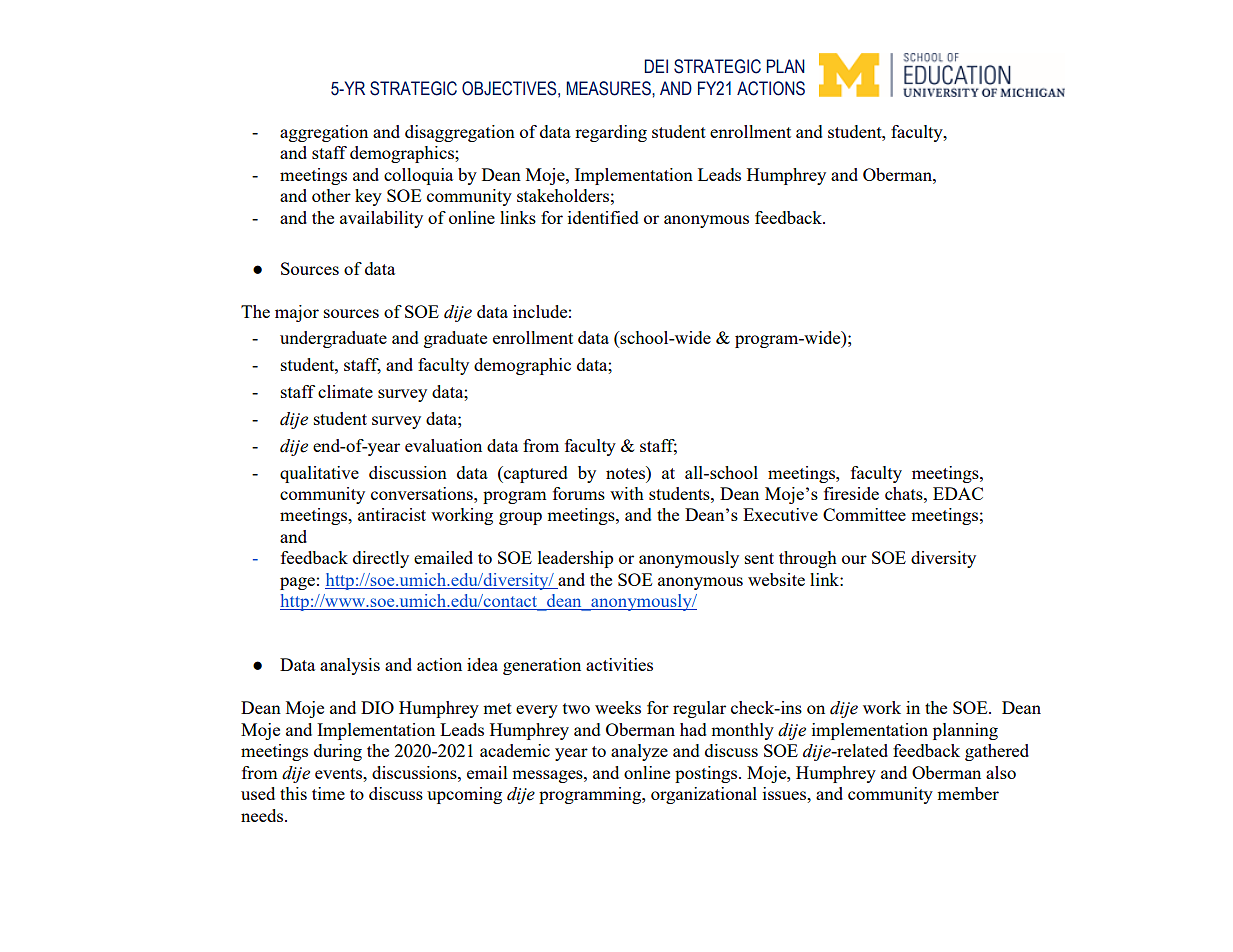 This page has height=952, width=1233. Describe the element at coordinates (704, 795) in the page. I see `organizational` at that location.
